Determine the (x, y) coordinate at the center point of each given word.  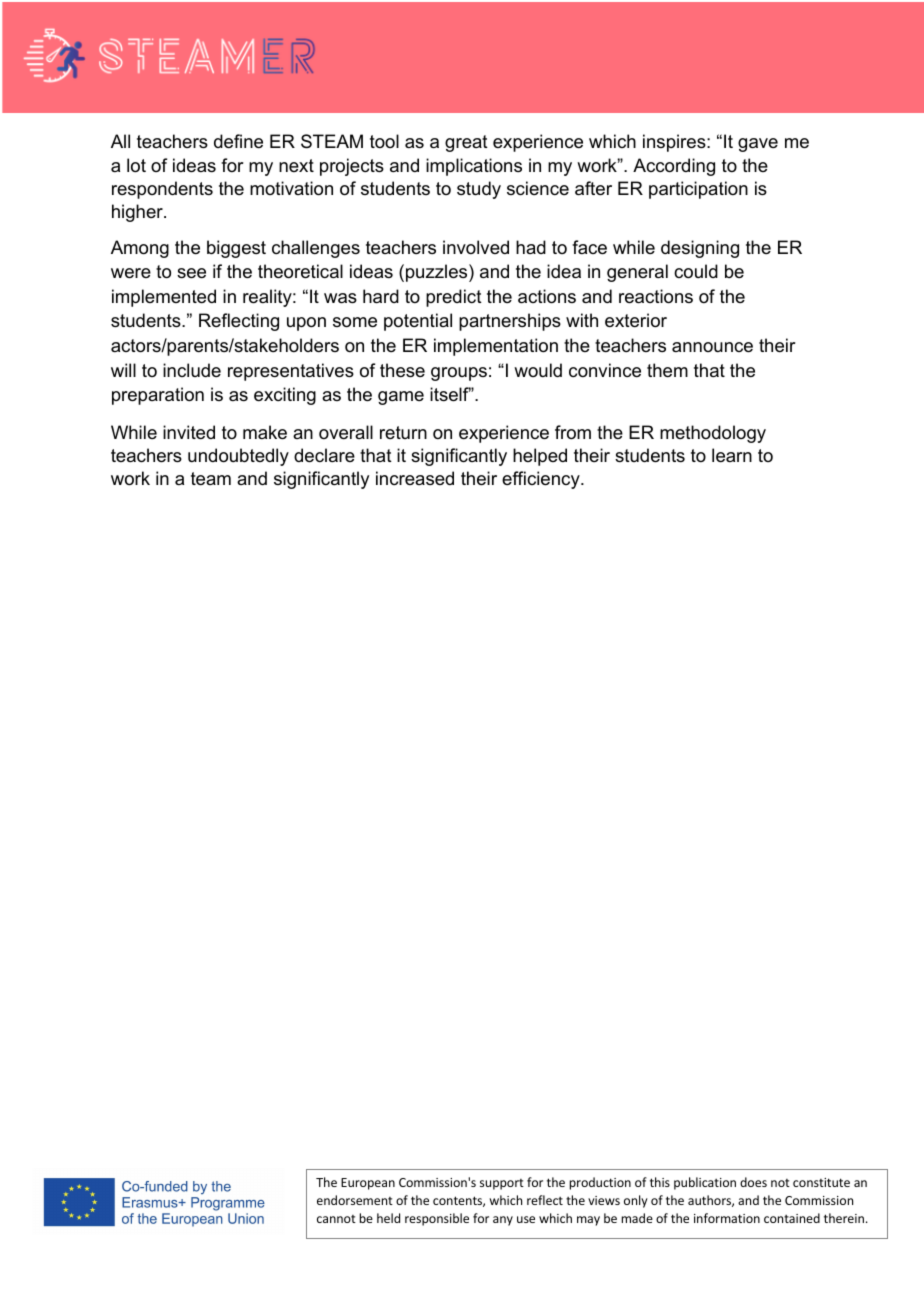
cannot (336, 1219)
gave (758, 145)
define (238, 141)
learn (732, 455)
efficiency (542, 480)
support (502, 1184)
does (753, 1182)
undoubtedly (238, 457)
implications (474, 167)
